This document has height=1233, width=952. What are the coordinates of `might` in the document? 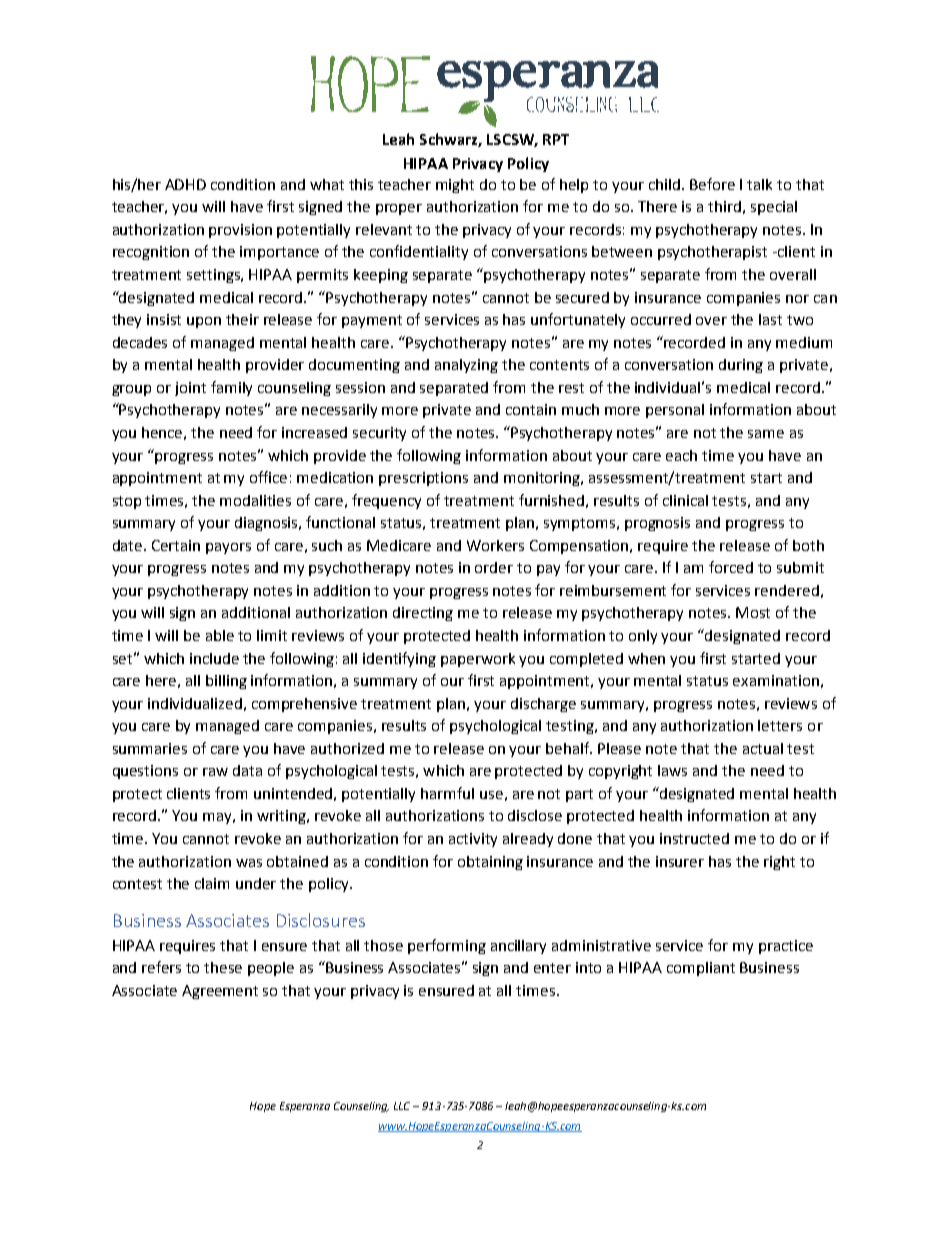 It's located at (455, 186).
